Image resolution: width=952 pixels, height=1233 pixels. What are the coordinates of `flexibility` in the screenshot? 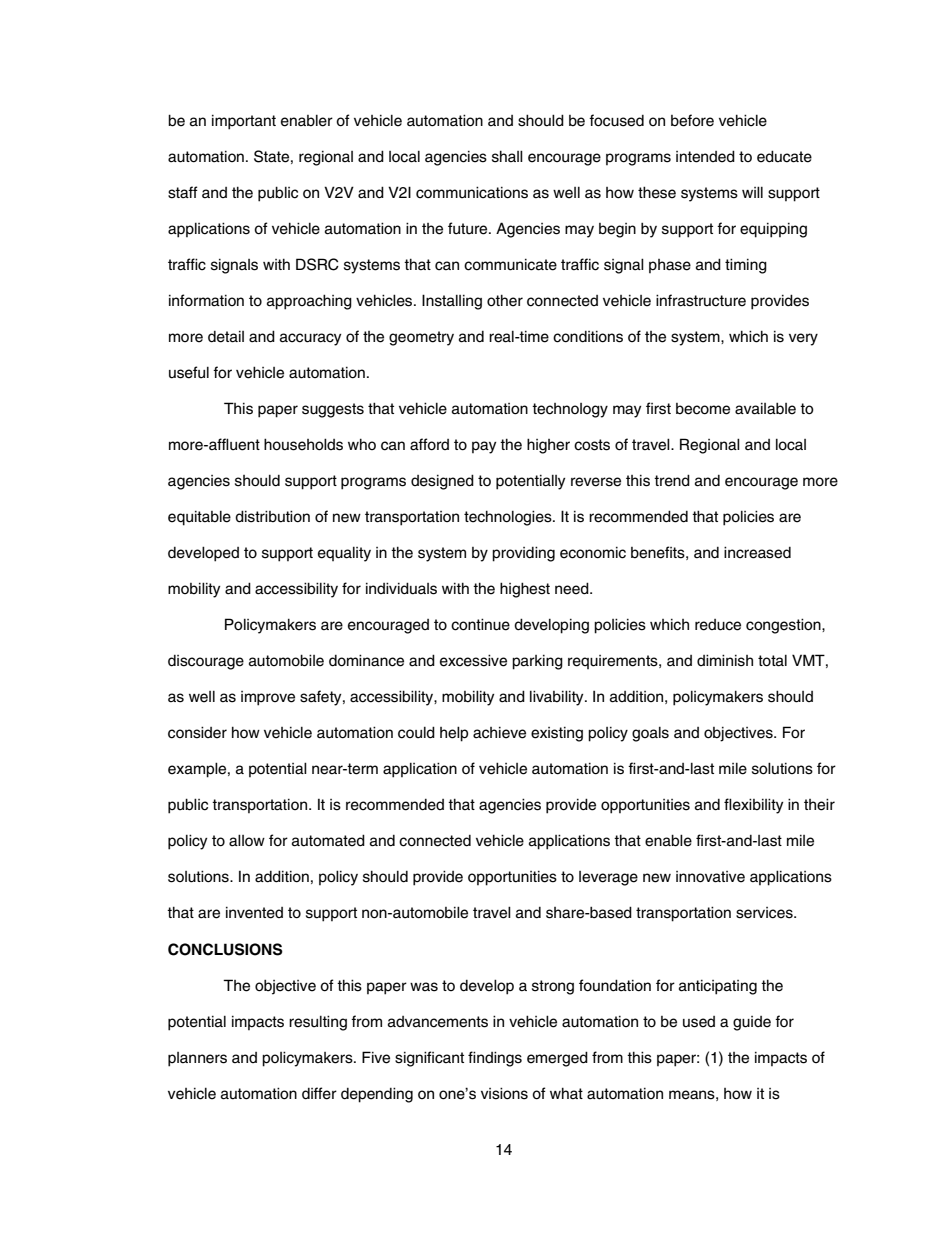 It's located at (753, 806).
